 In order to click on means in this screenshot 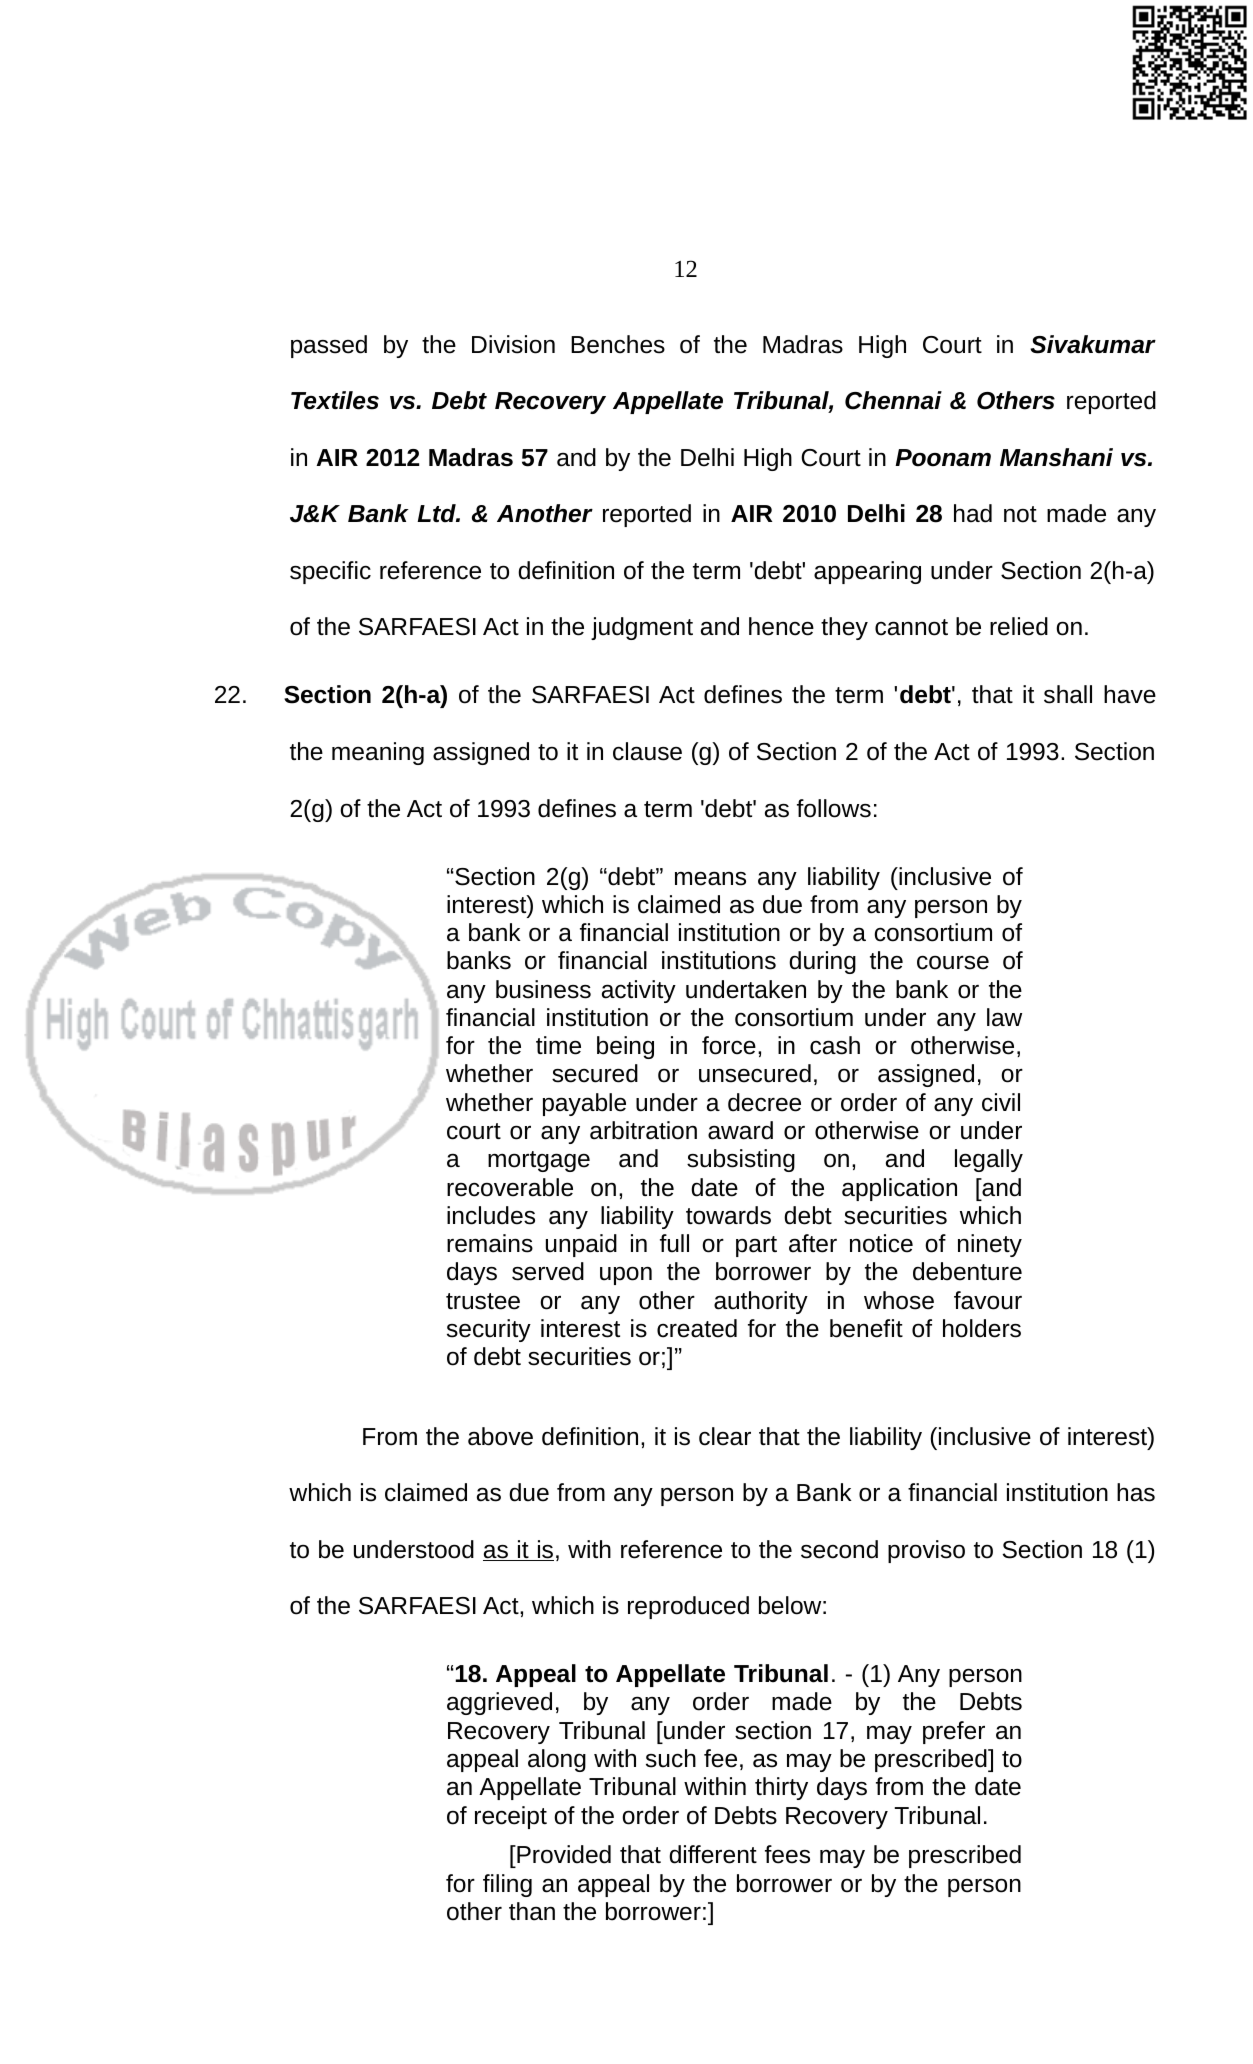, I will do `click(710, 878)`.
